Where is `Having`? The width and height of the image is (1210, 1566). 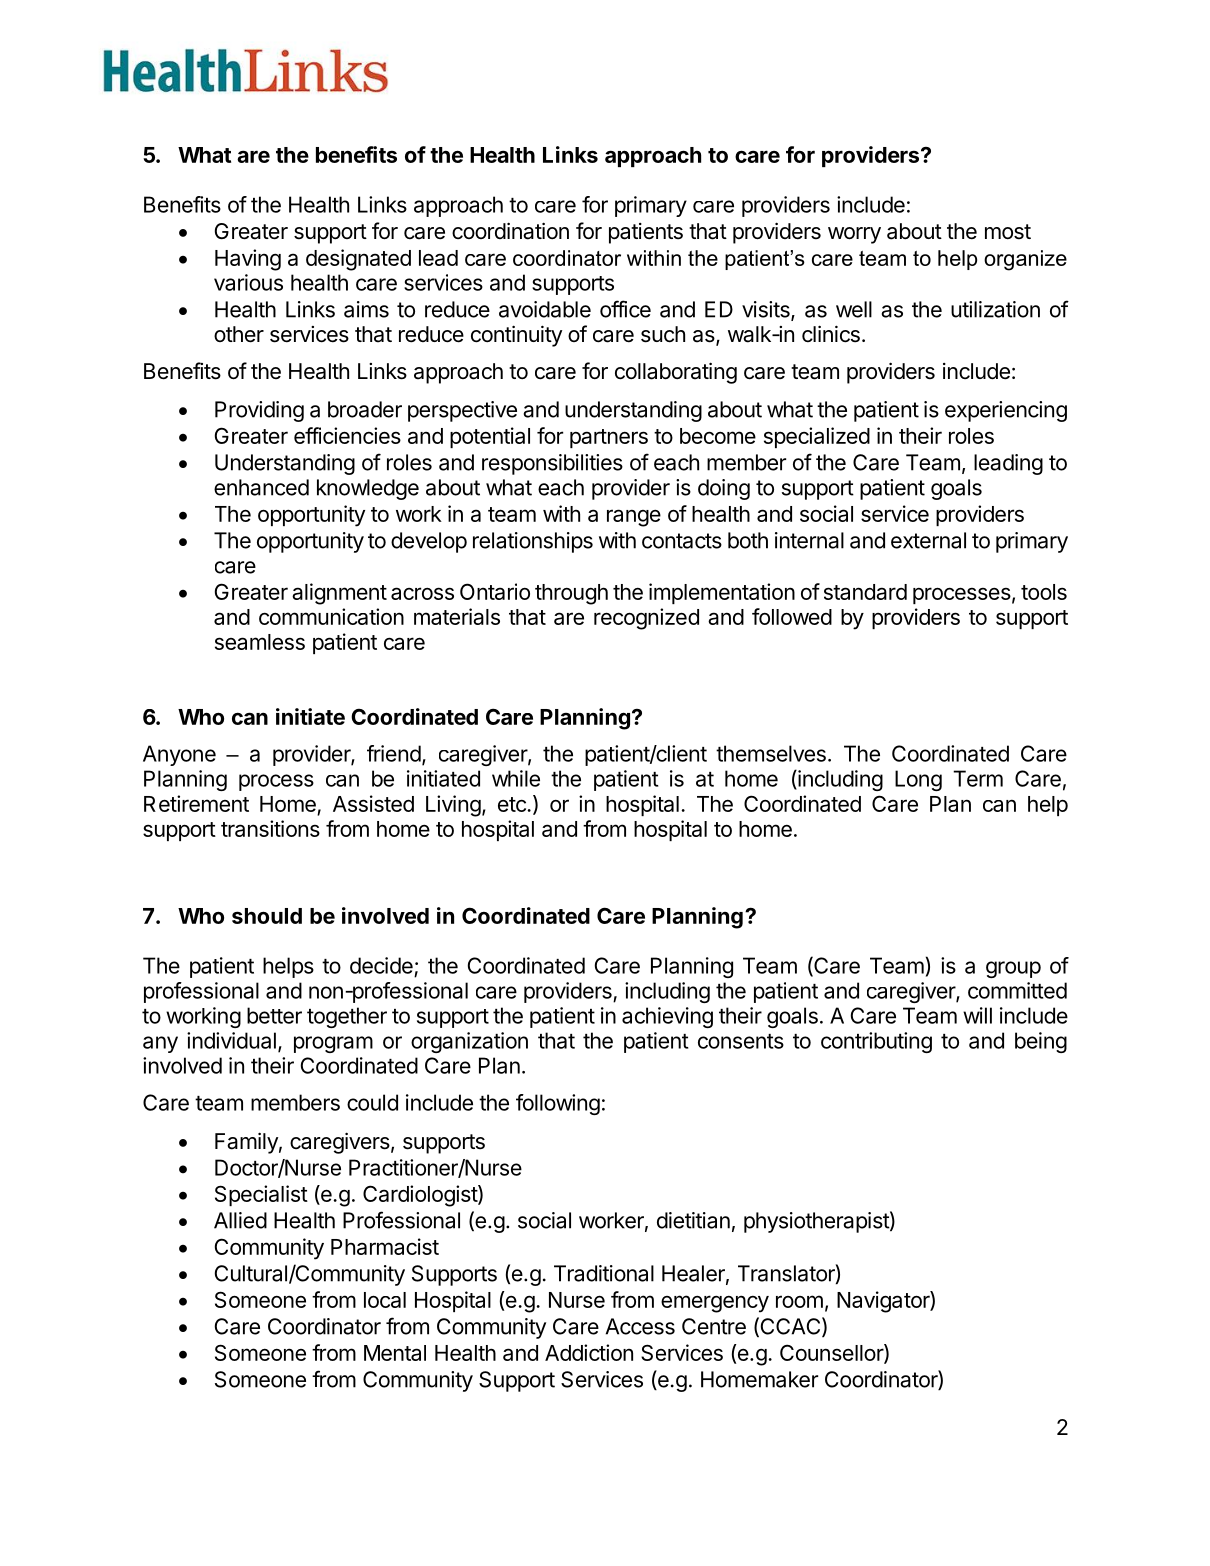 Having is located at coordinates (248, 260).
